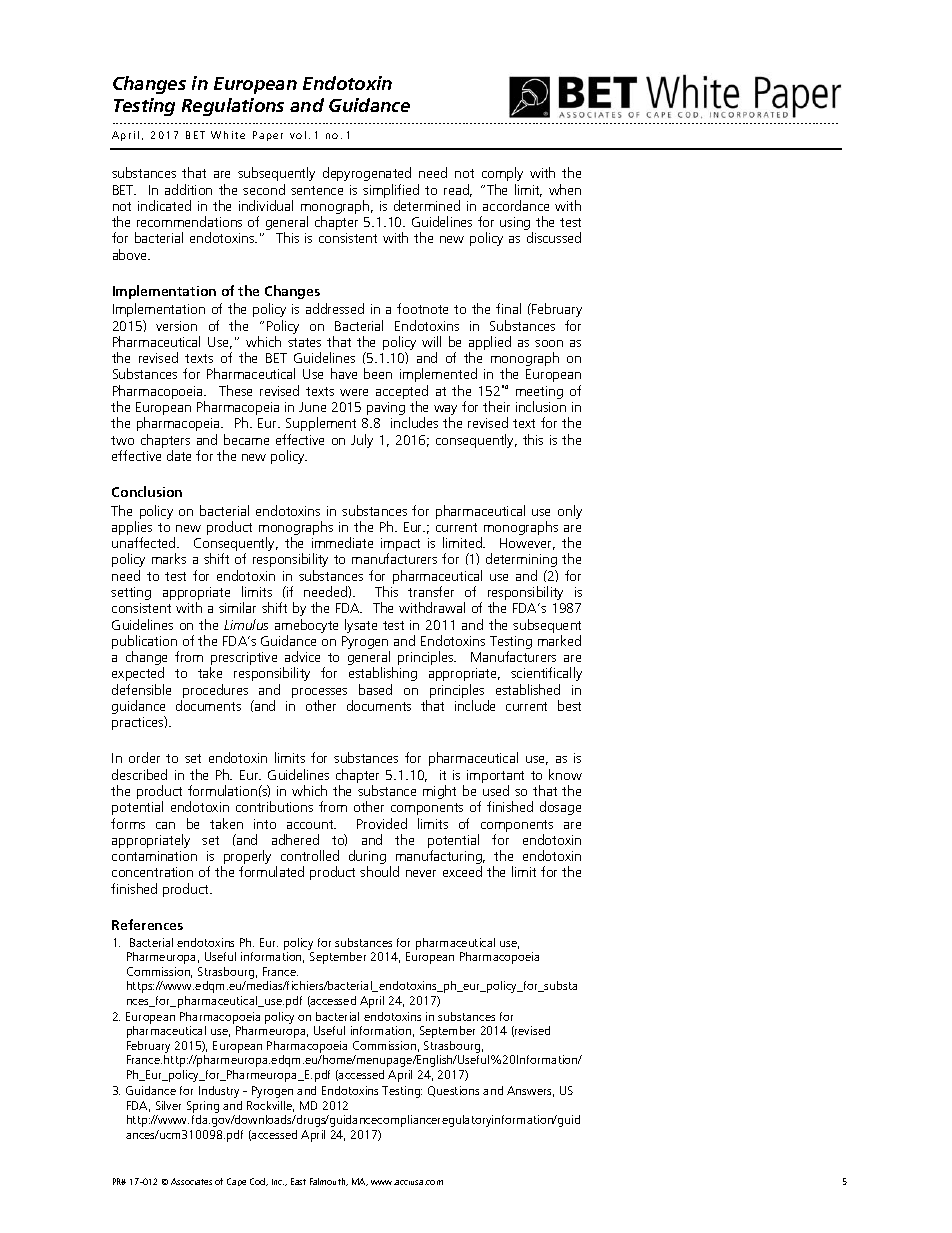  I want to click on comply, so click(502, 174).
